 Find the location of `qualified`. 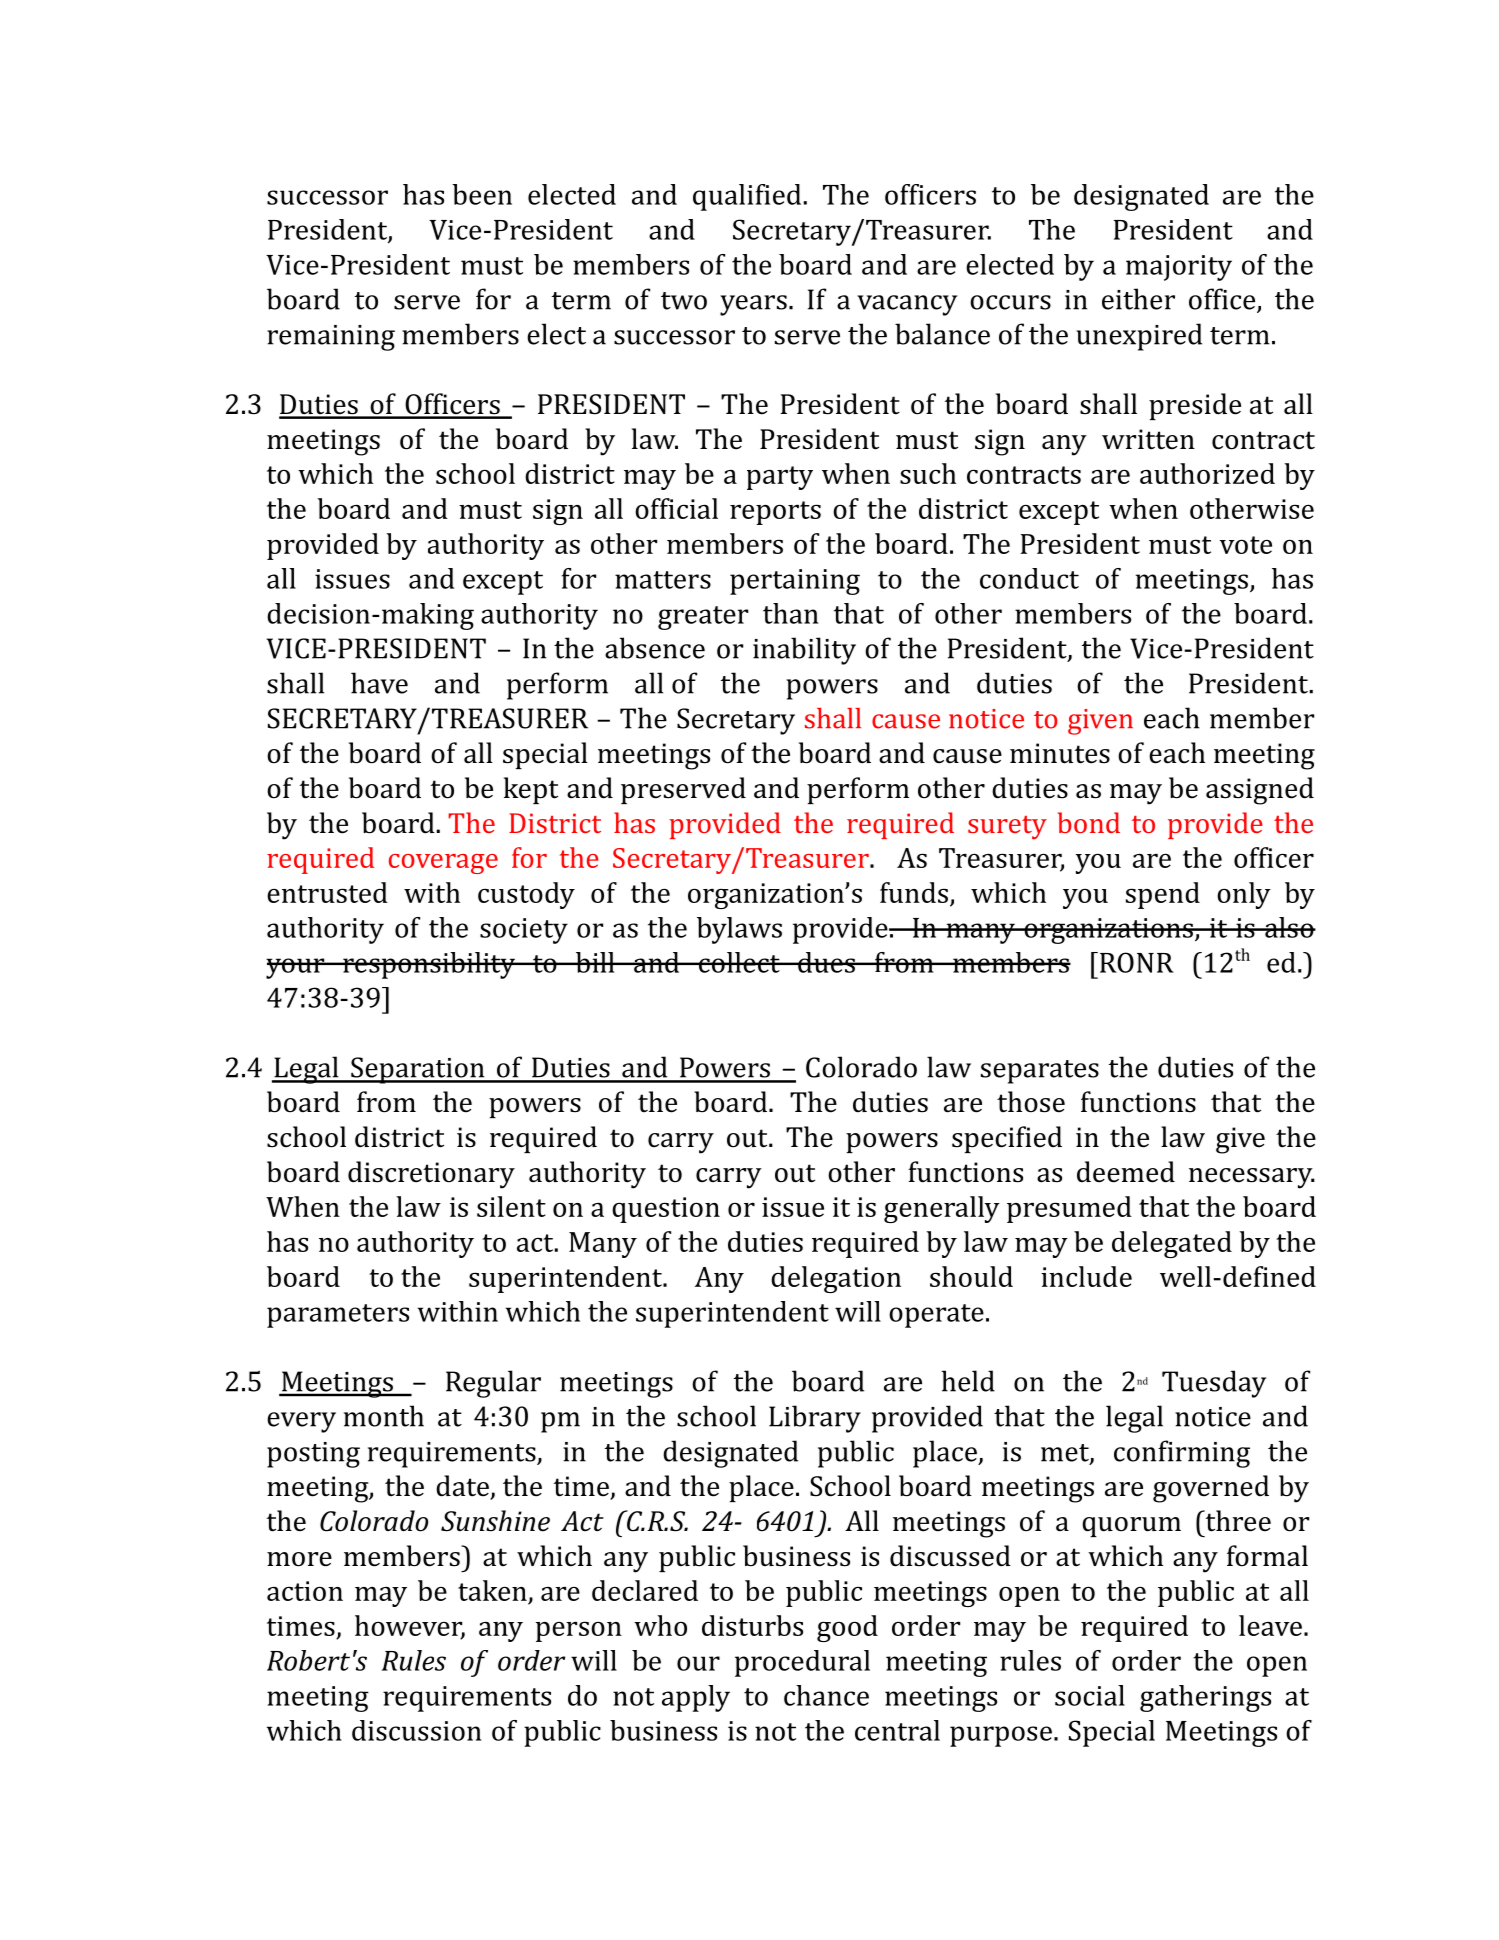

qualified is located at coordinates (747, 197).
